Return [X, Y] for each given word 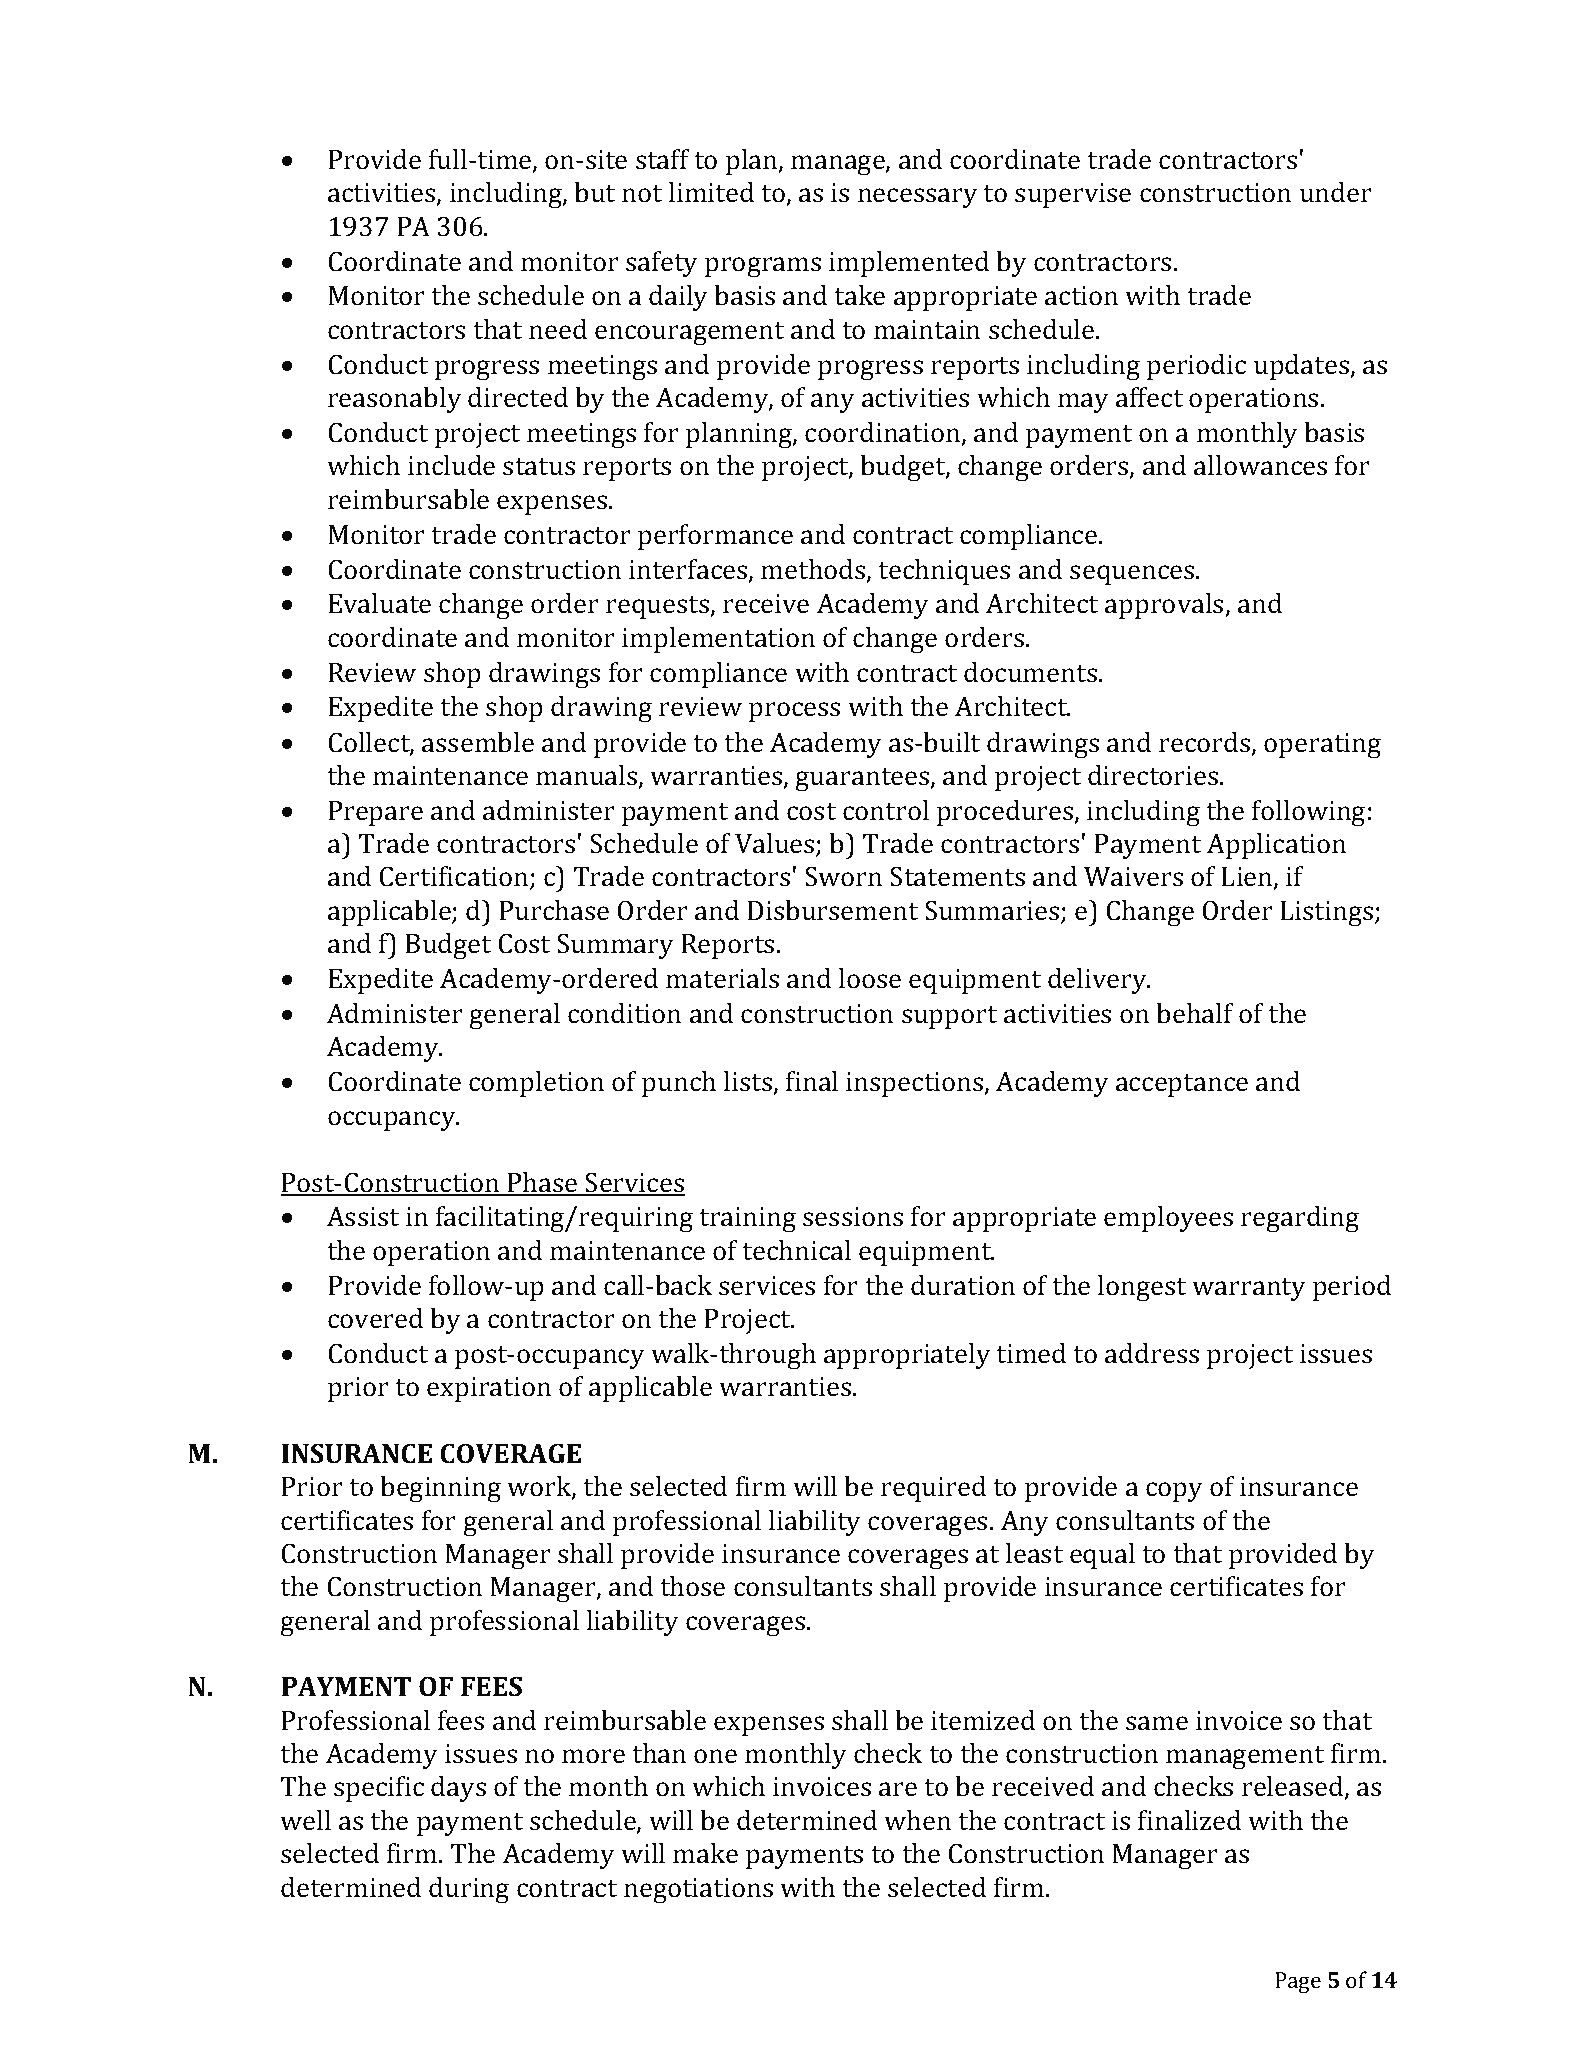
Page [1298, 1982]
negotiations [698, 1891]
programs [763, 267]
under [1336, 192]
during [469, 1890]
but [594, 192]
